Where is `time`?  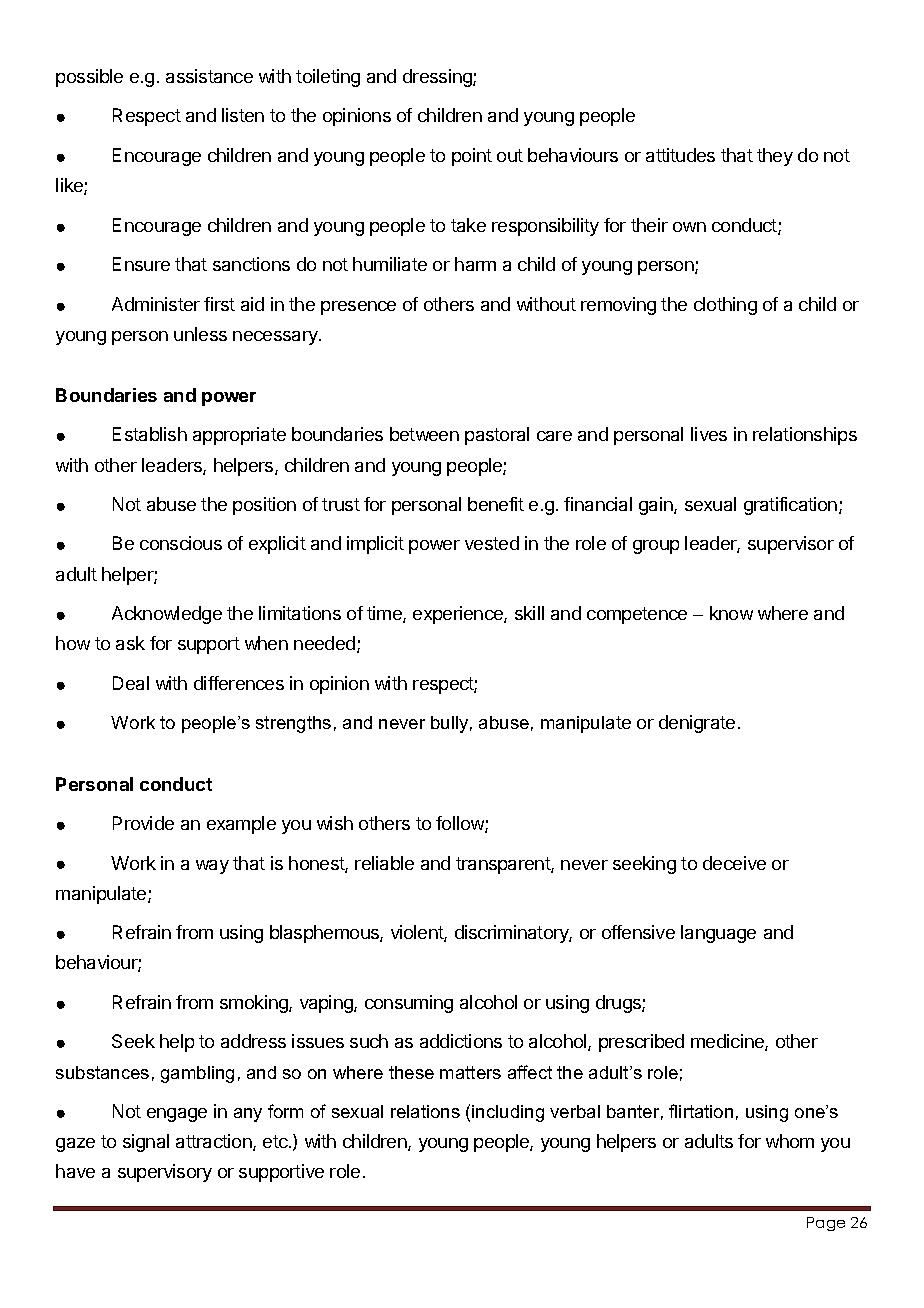
time is located at coordinates (385, 614).
